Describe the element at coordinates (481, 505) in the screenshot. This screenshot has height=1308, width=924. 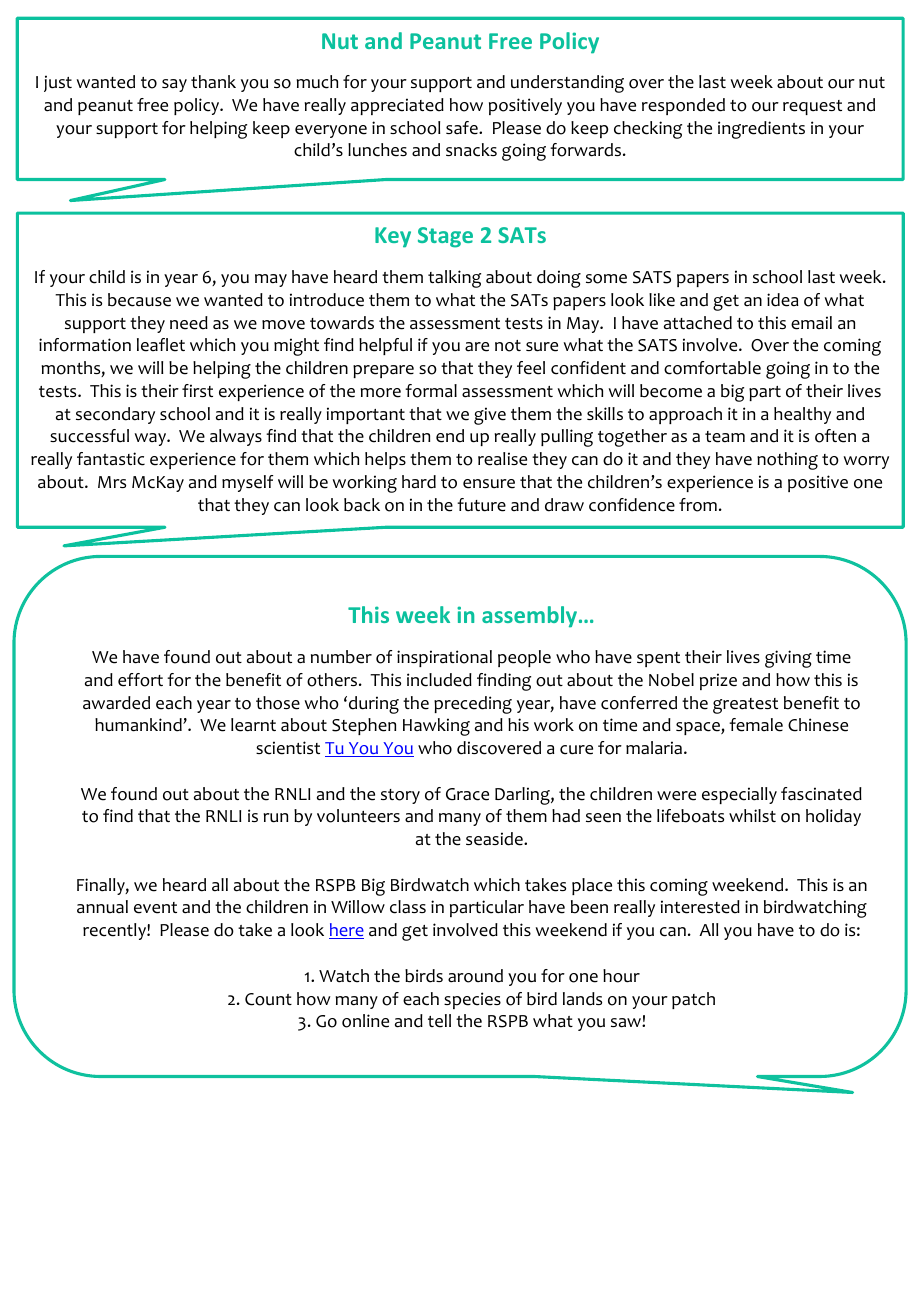
I see `future` at that location.
